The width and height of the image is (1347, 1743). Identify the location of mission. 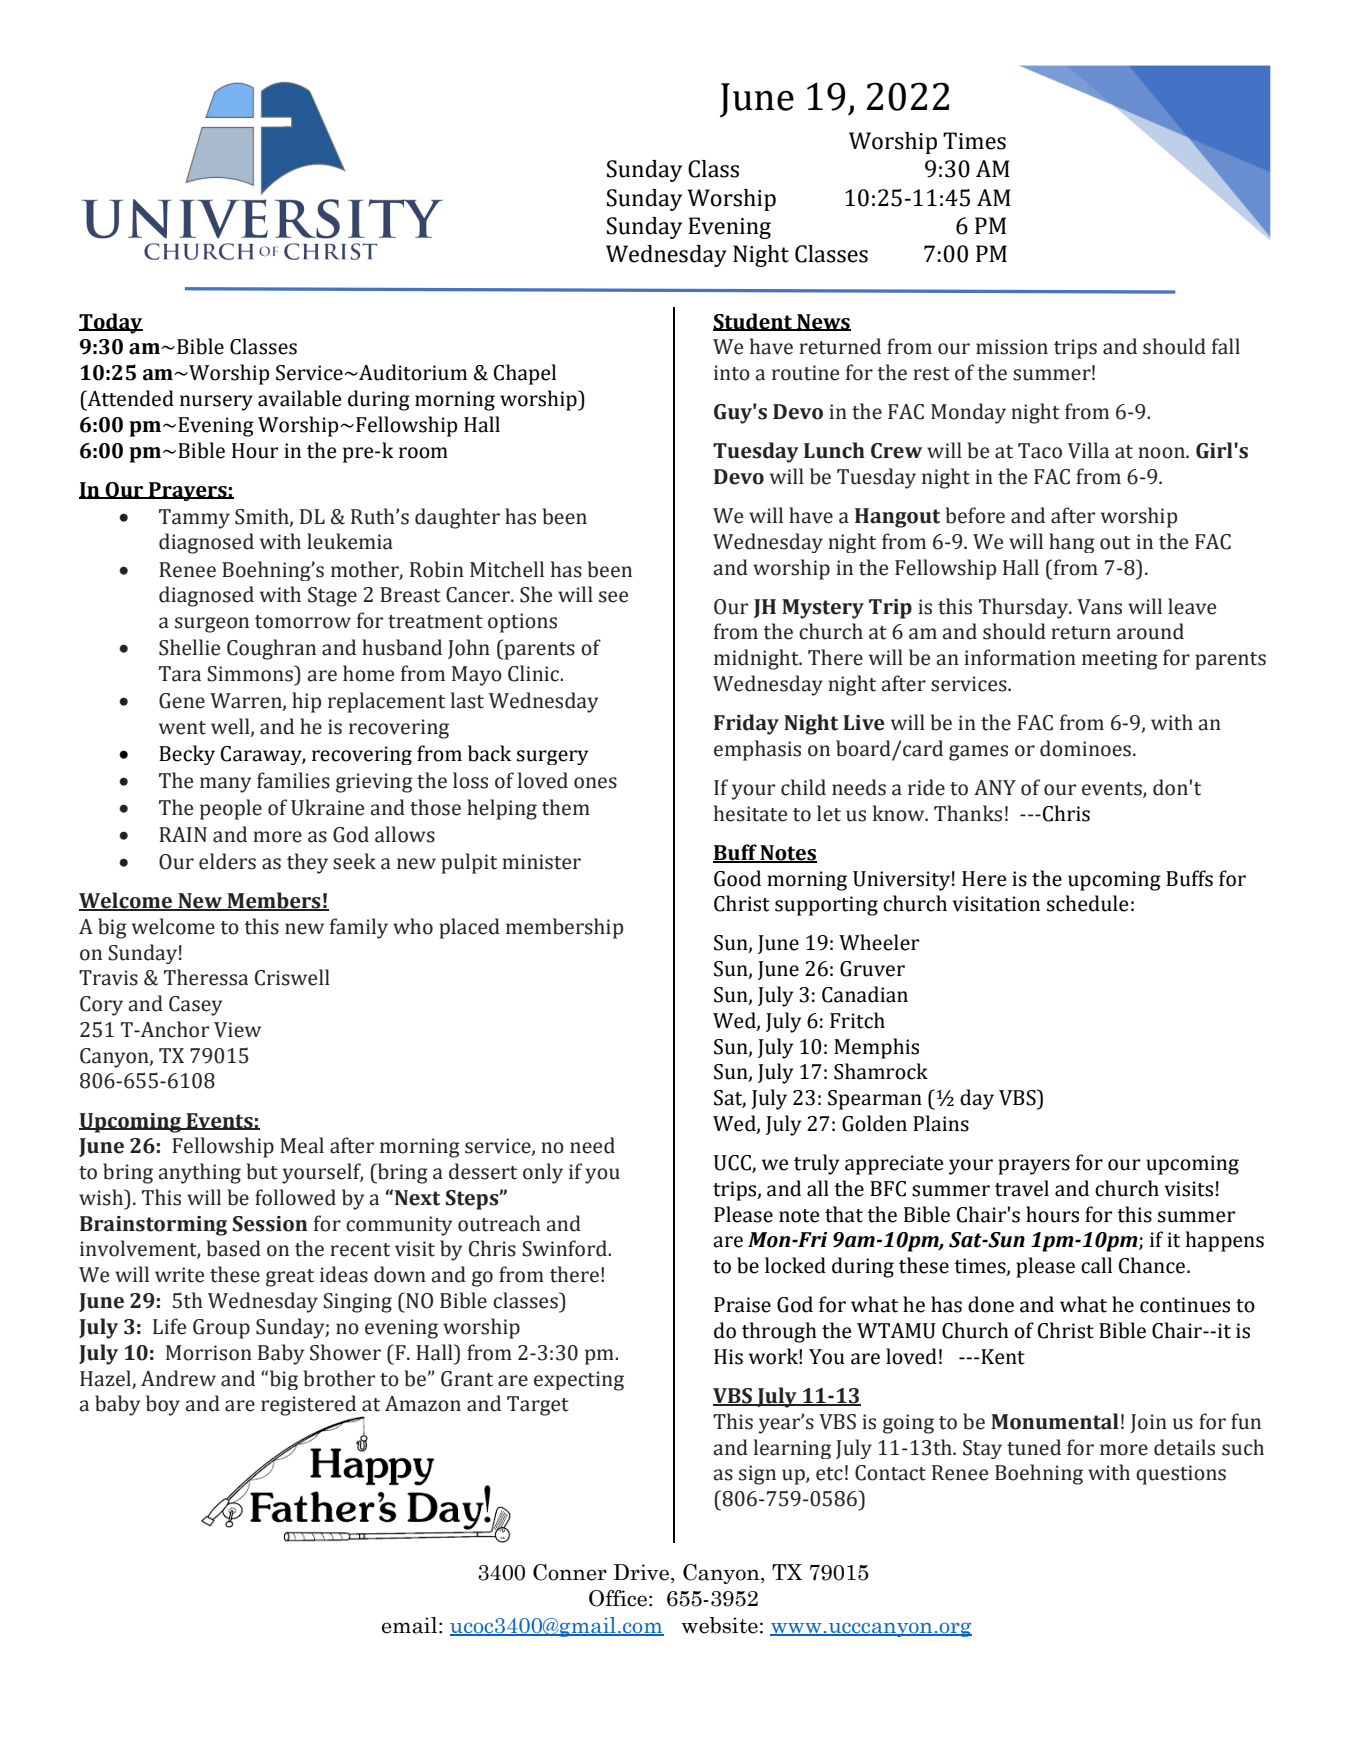
(1012, 347).
